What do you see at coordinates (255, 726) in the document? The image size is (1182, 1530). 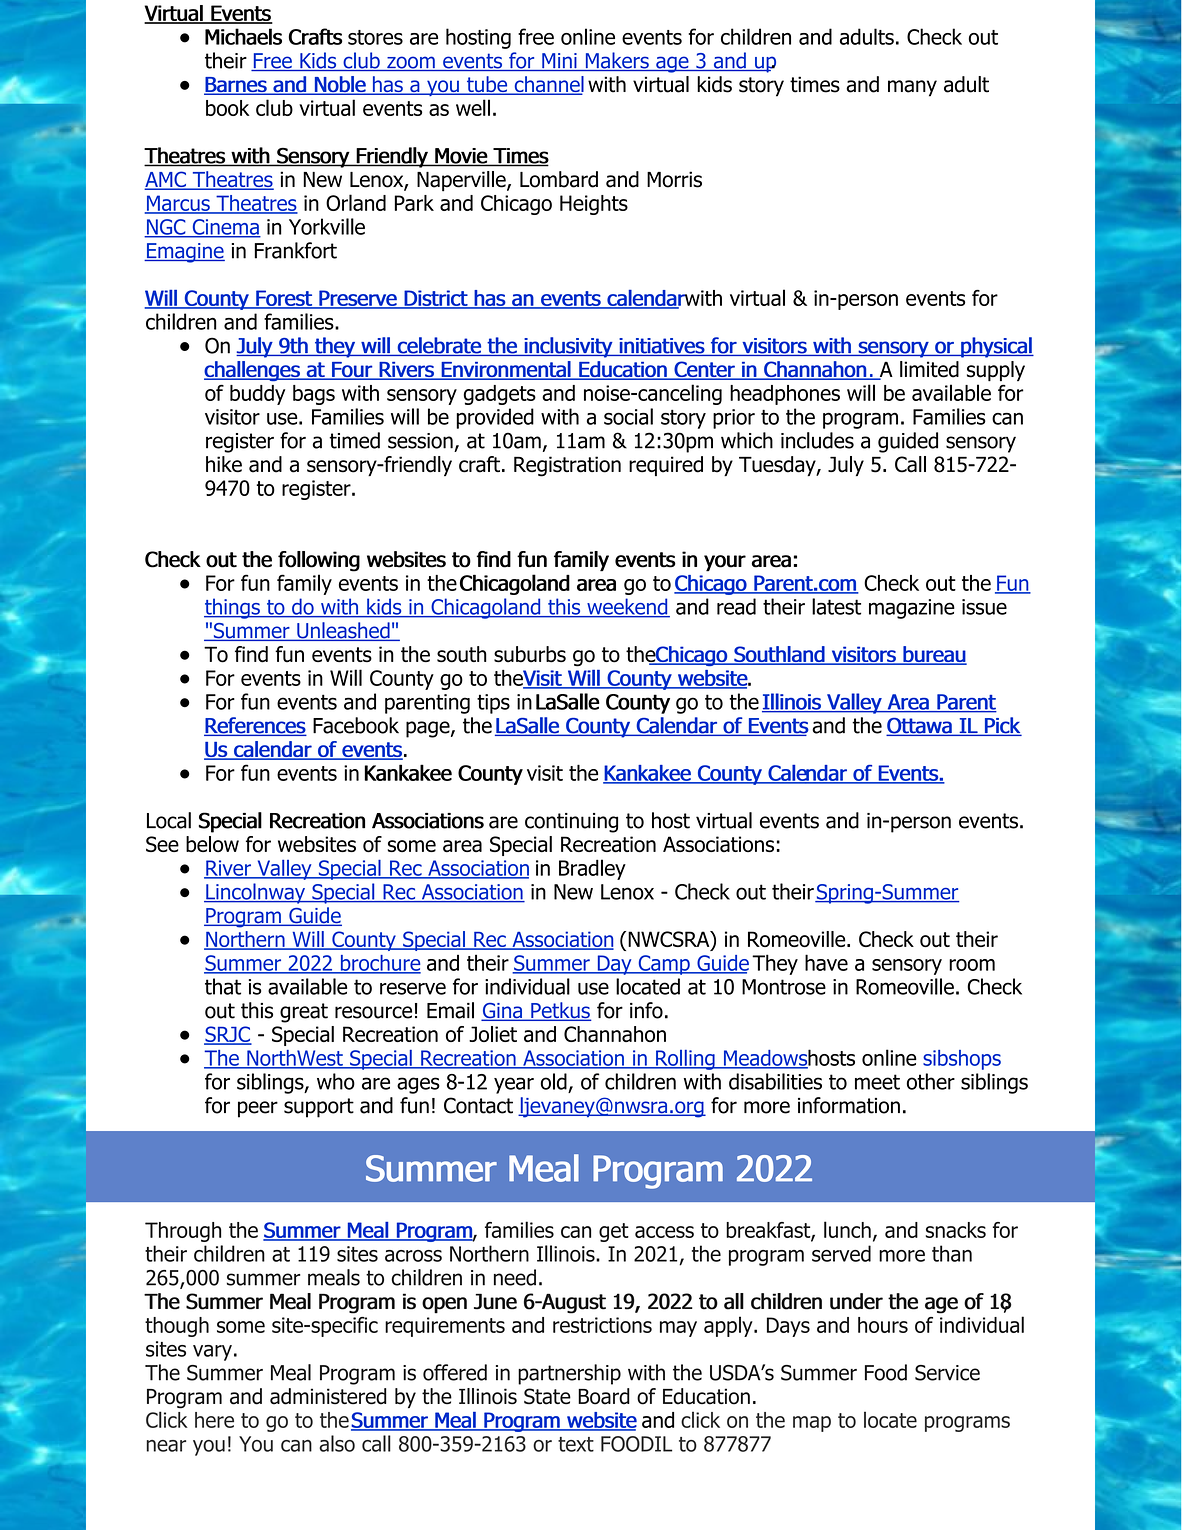 I see `References` at bounding box center [255, 726].
